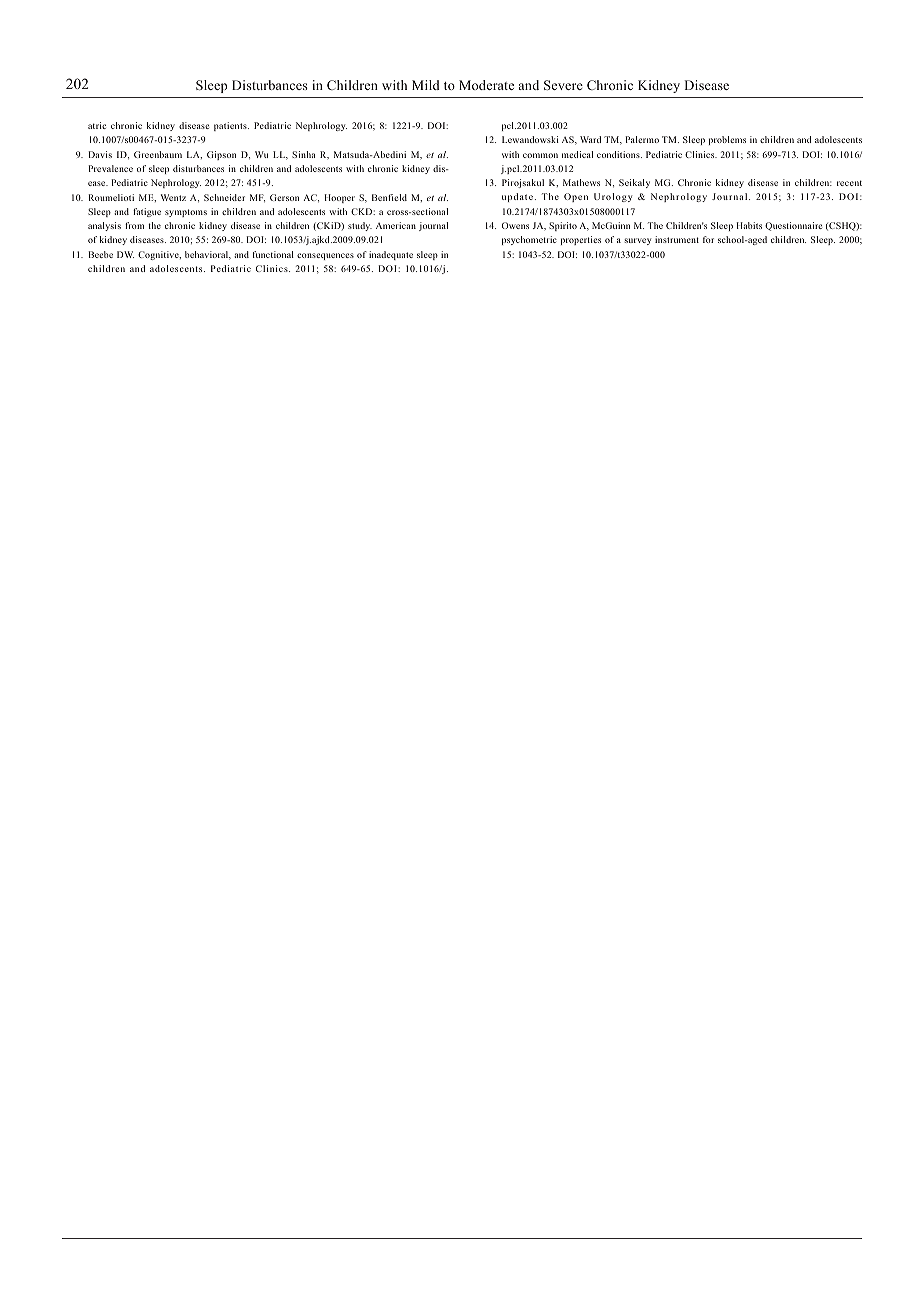 Image resolution: width=924 pixels, height=1308 pixels. I want to click on Habits, so click(749, 225).
